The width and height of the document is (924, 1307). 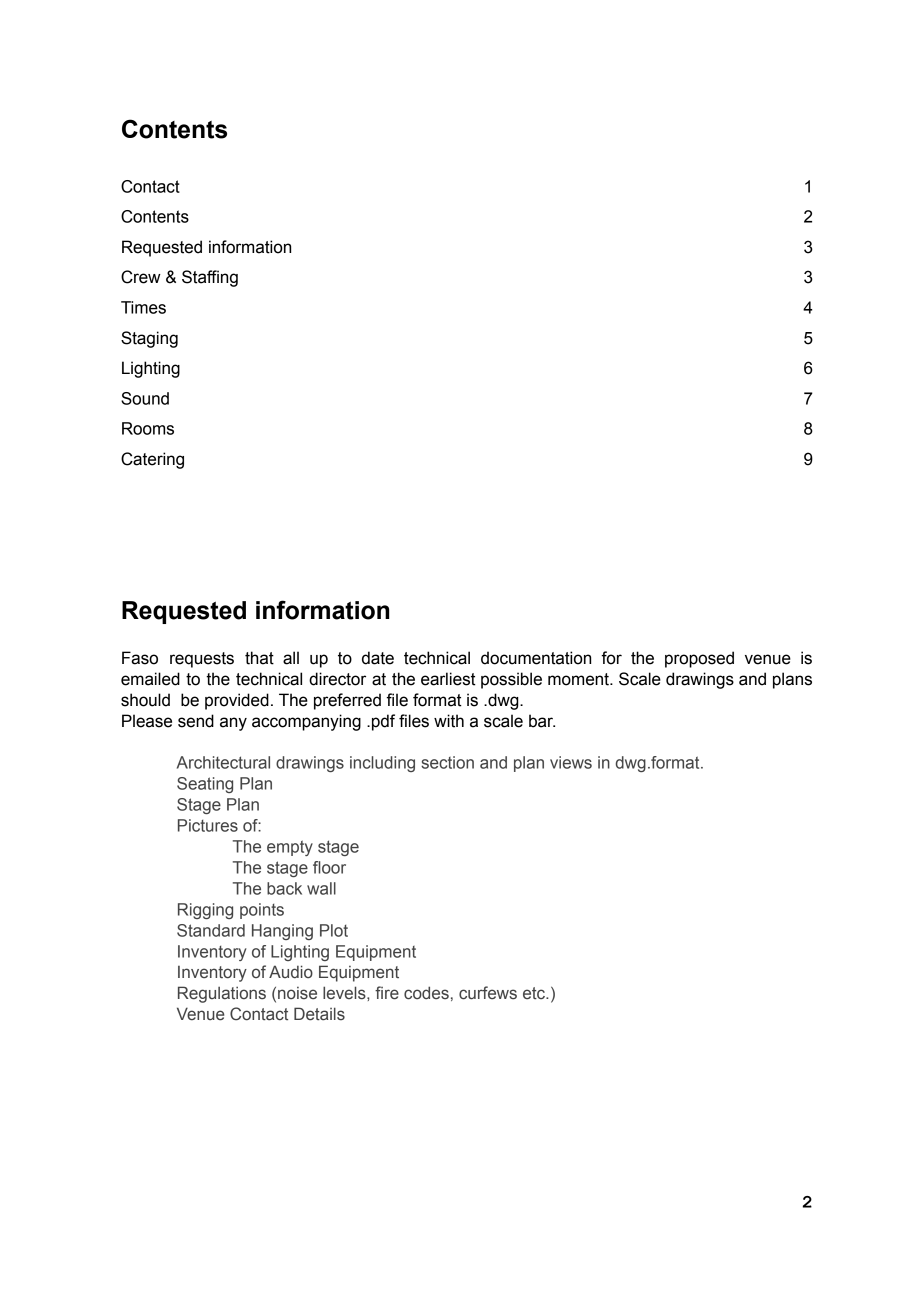 What do you see at coordinates (143, 307) in the document?
I see `Times` at bounding box center [143, 307].
